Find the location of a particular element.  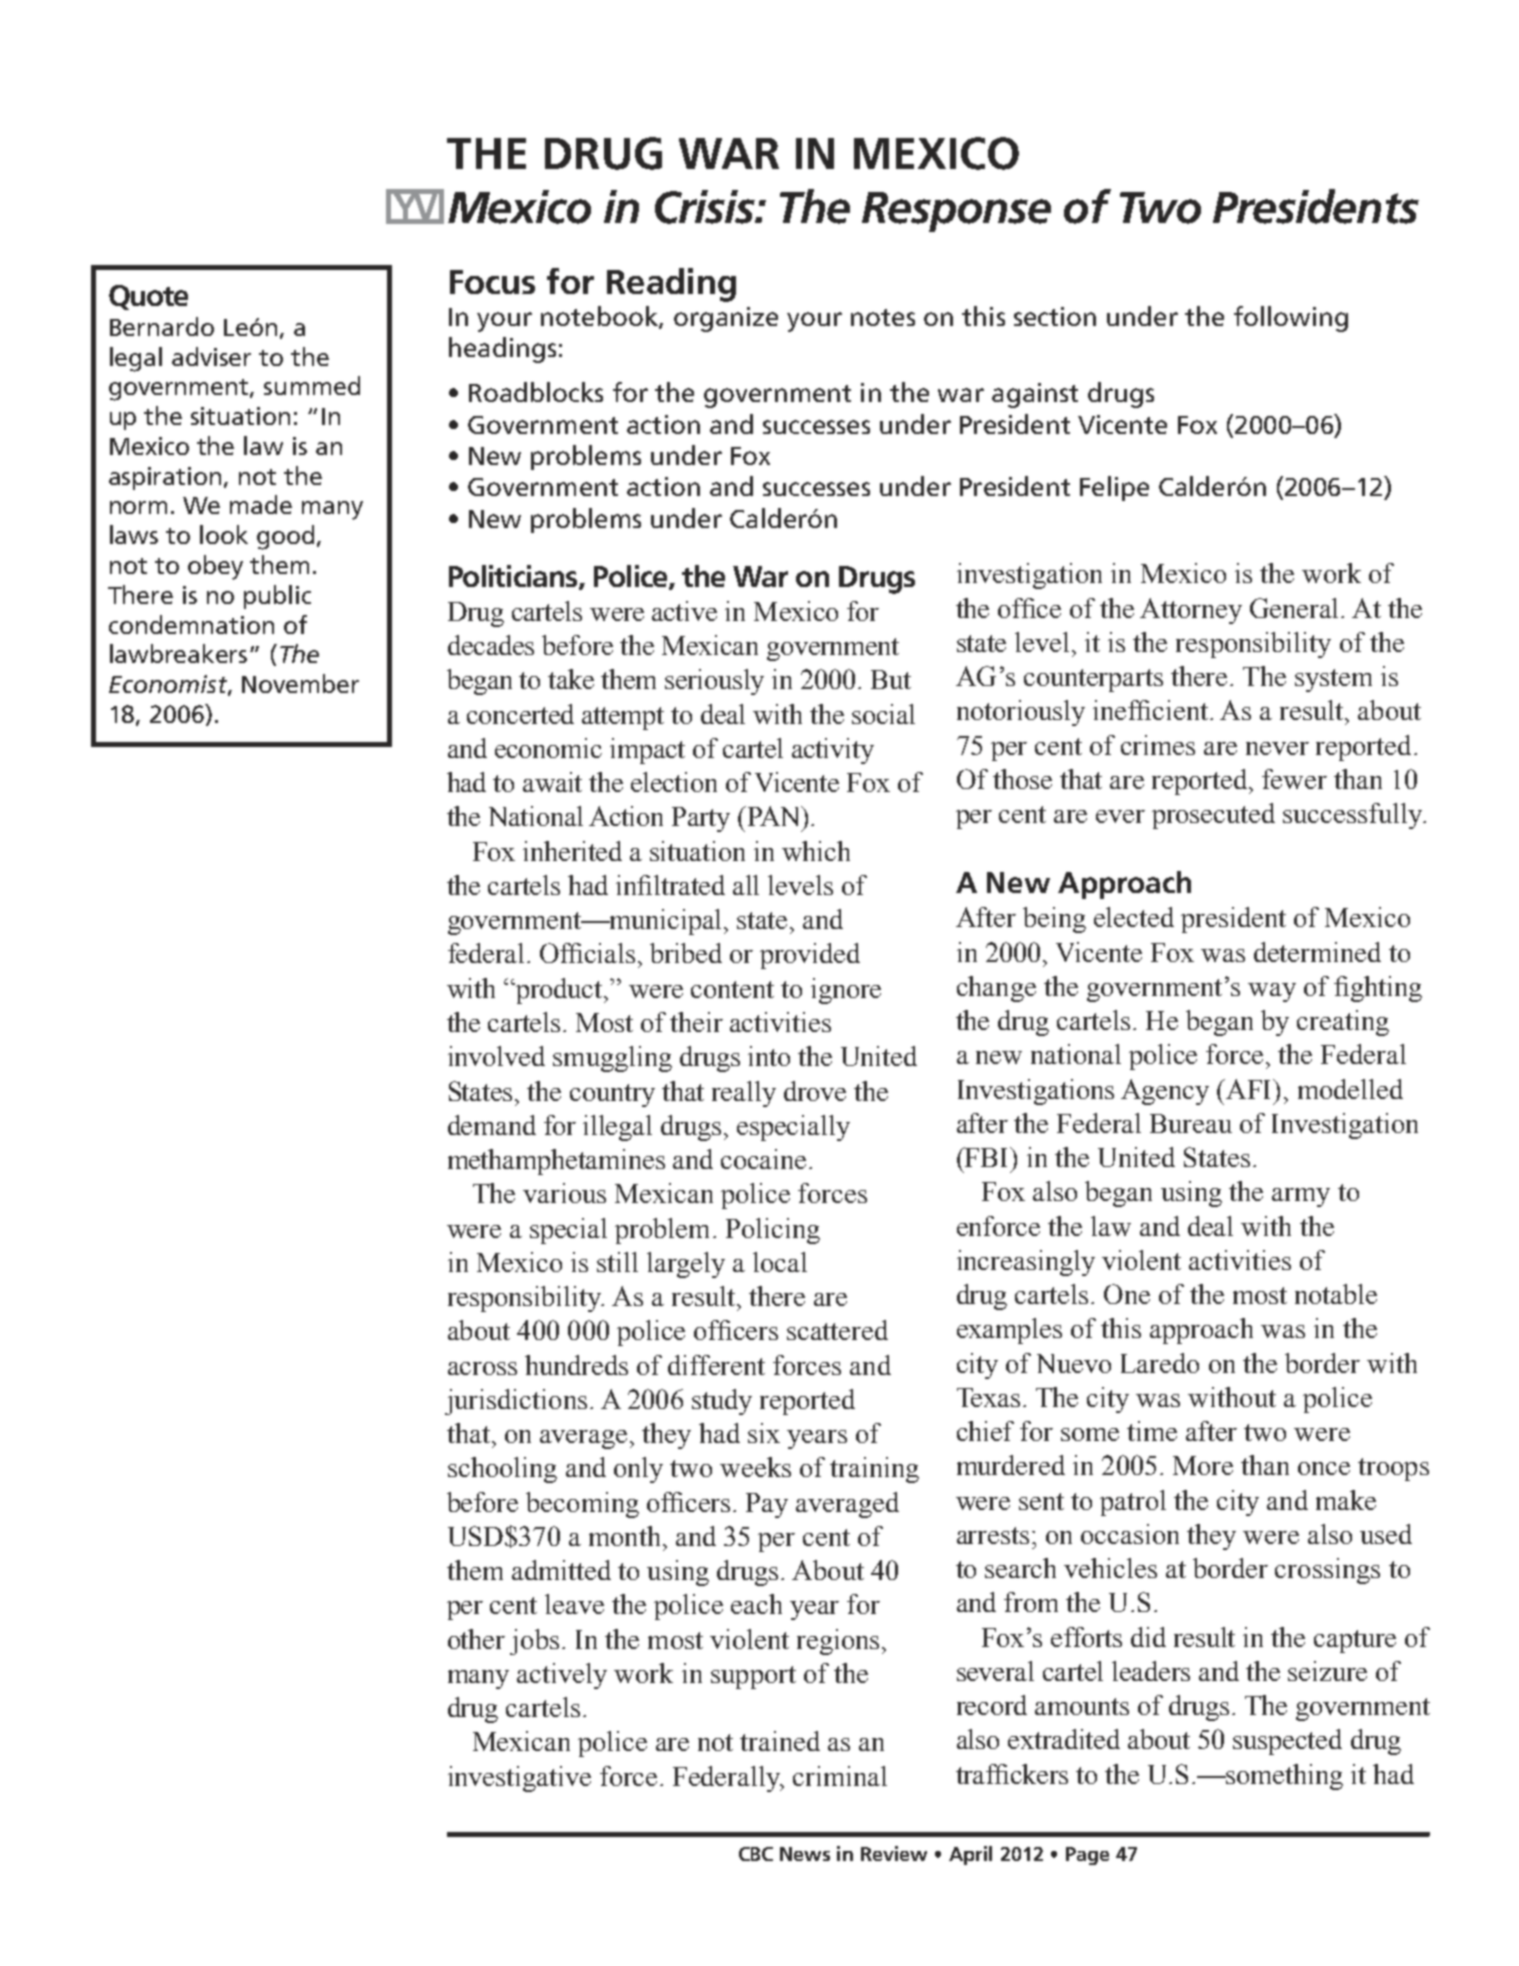

Attorney is located at coordinates (1191, 611).
